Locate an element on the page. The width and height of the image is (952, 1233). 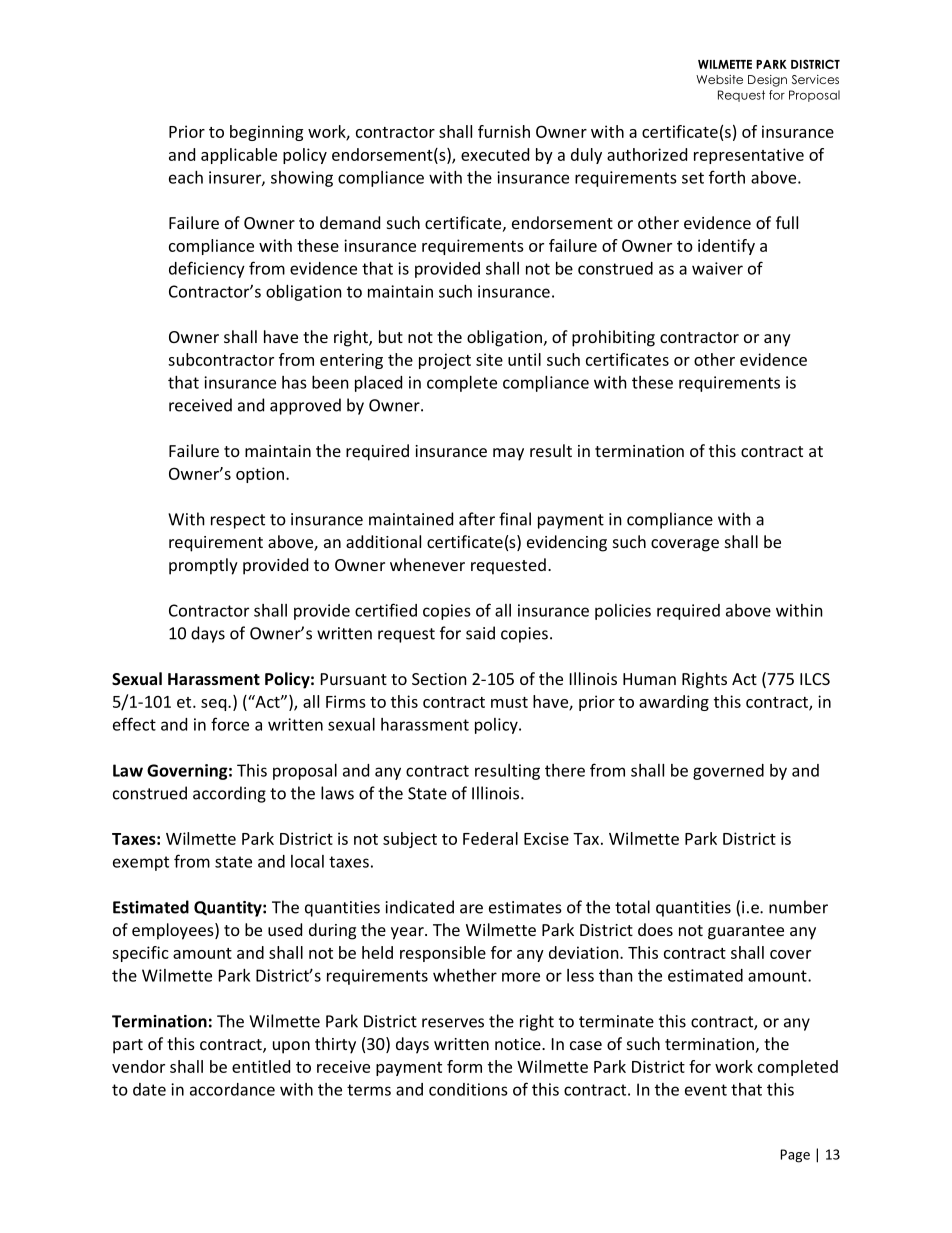
Design is located at coordinates (767, 81).
